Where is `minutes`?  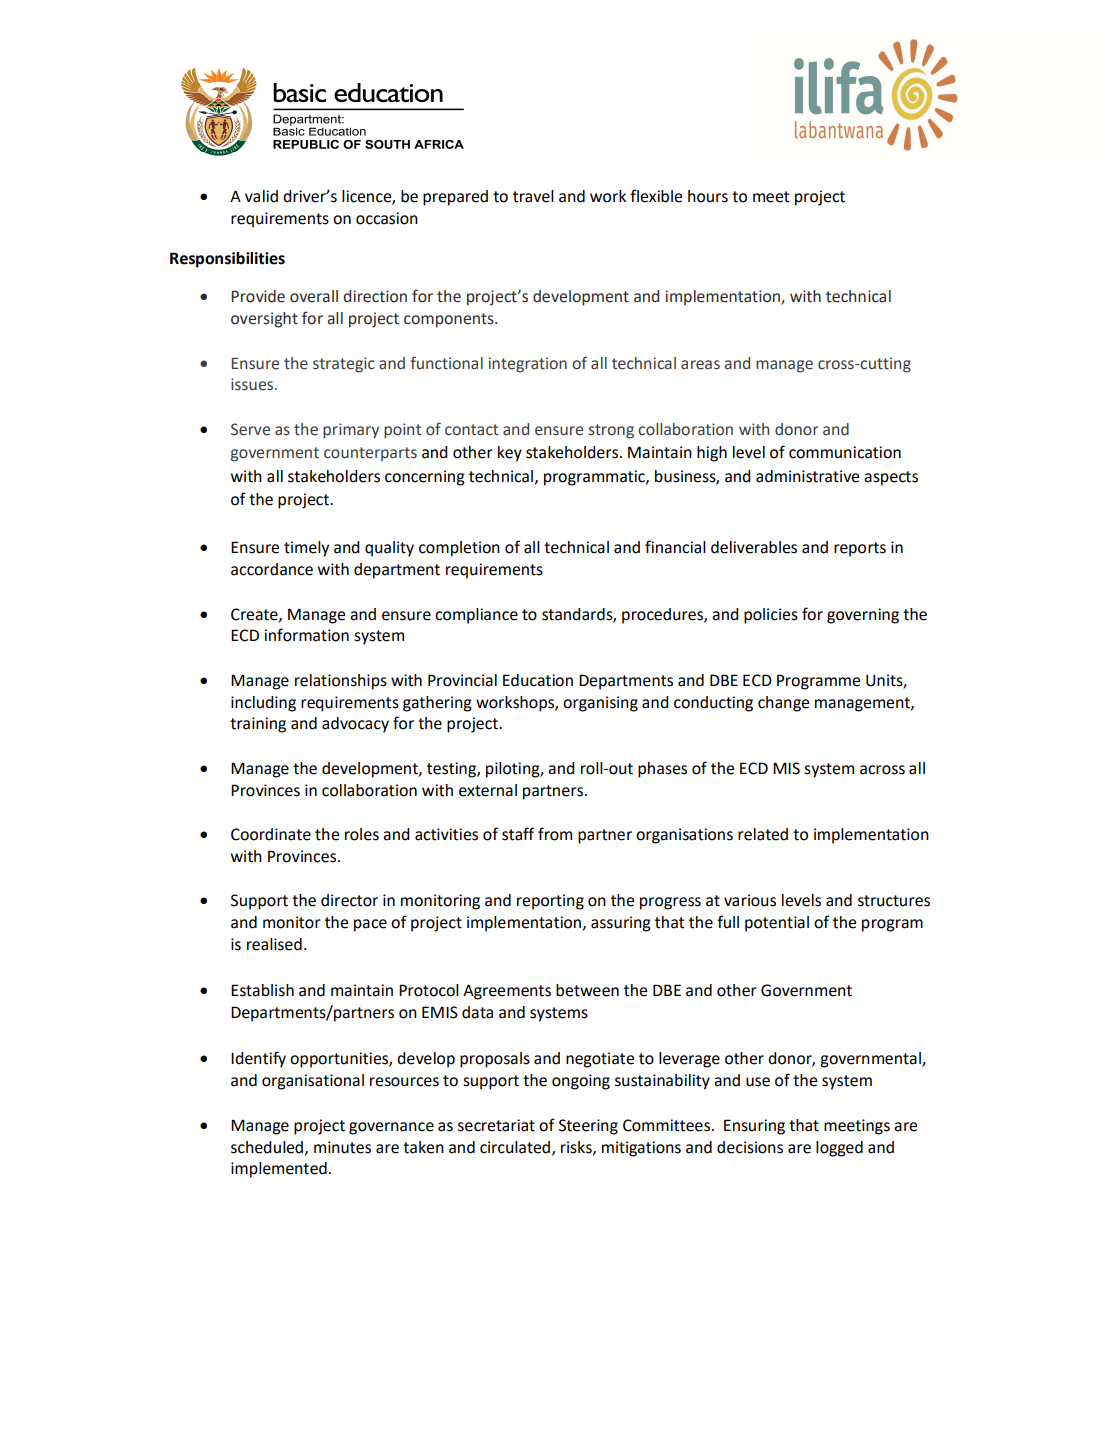
minutes is located at coordinates (342, 1147).
